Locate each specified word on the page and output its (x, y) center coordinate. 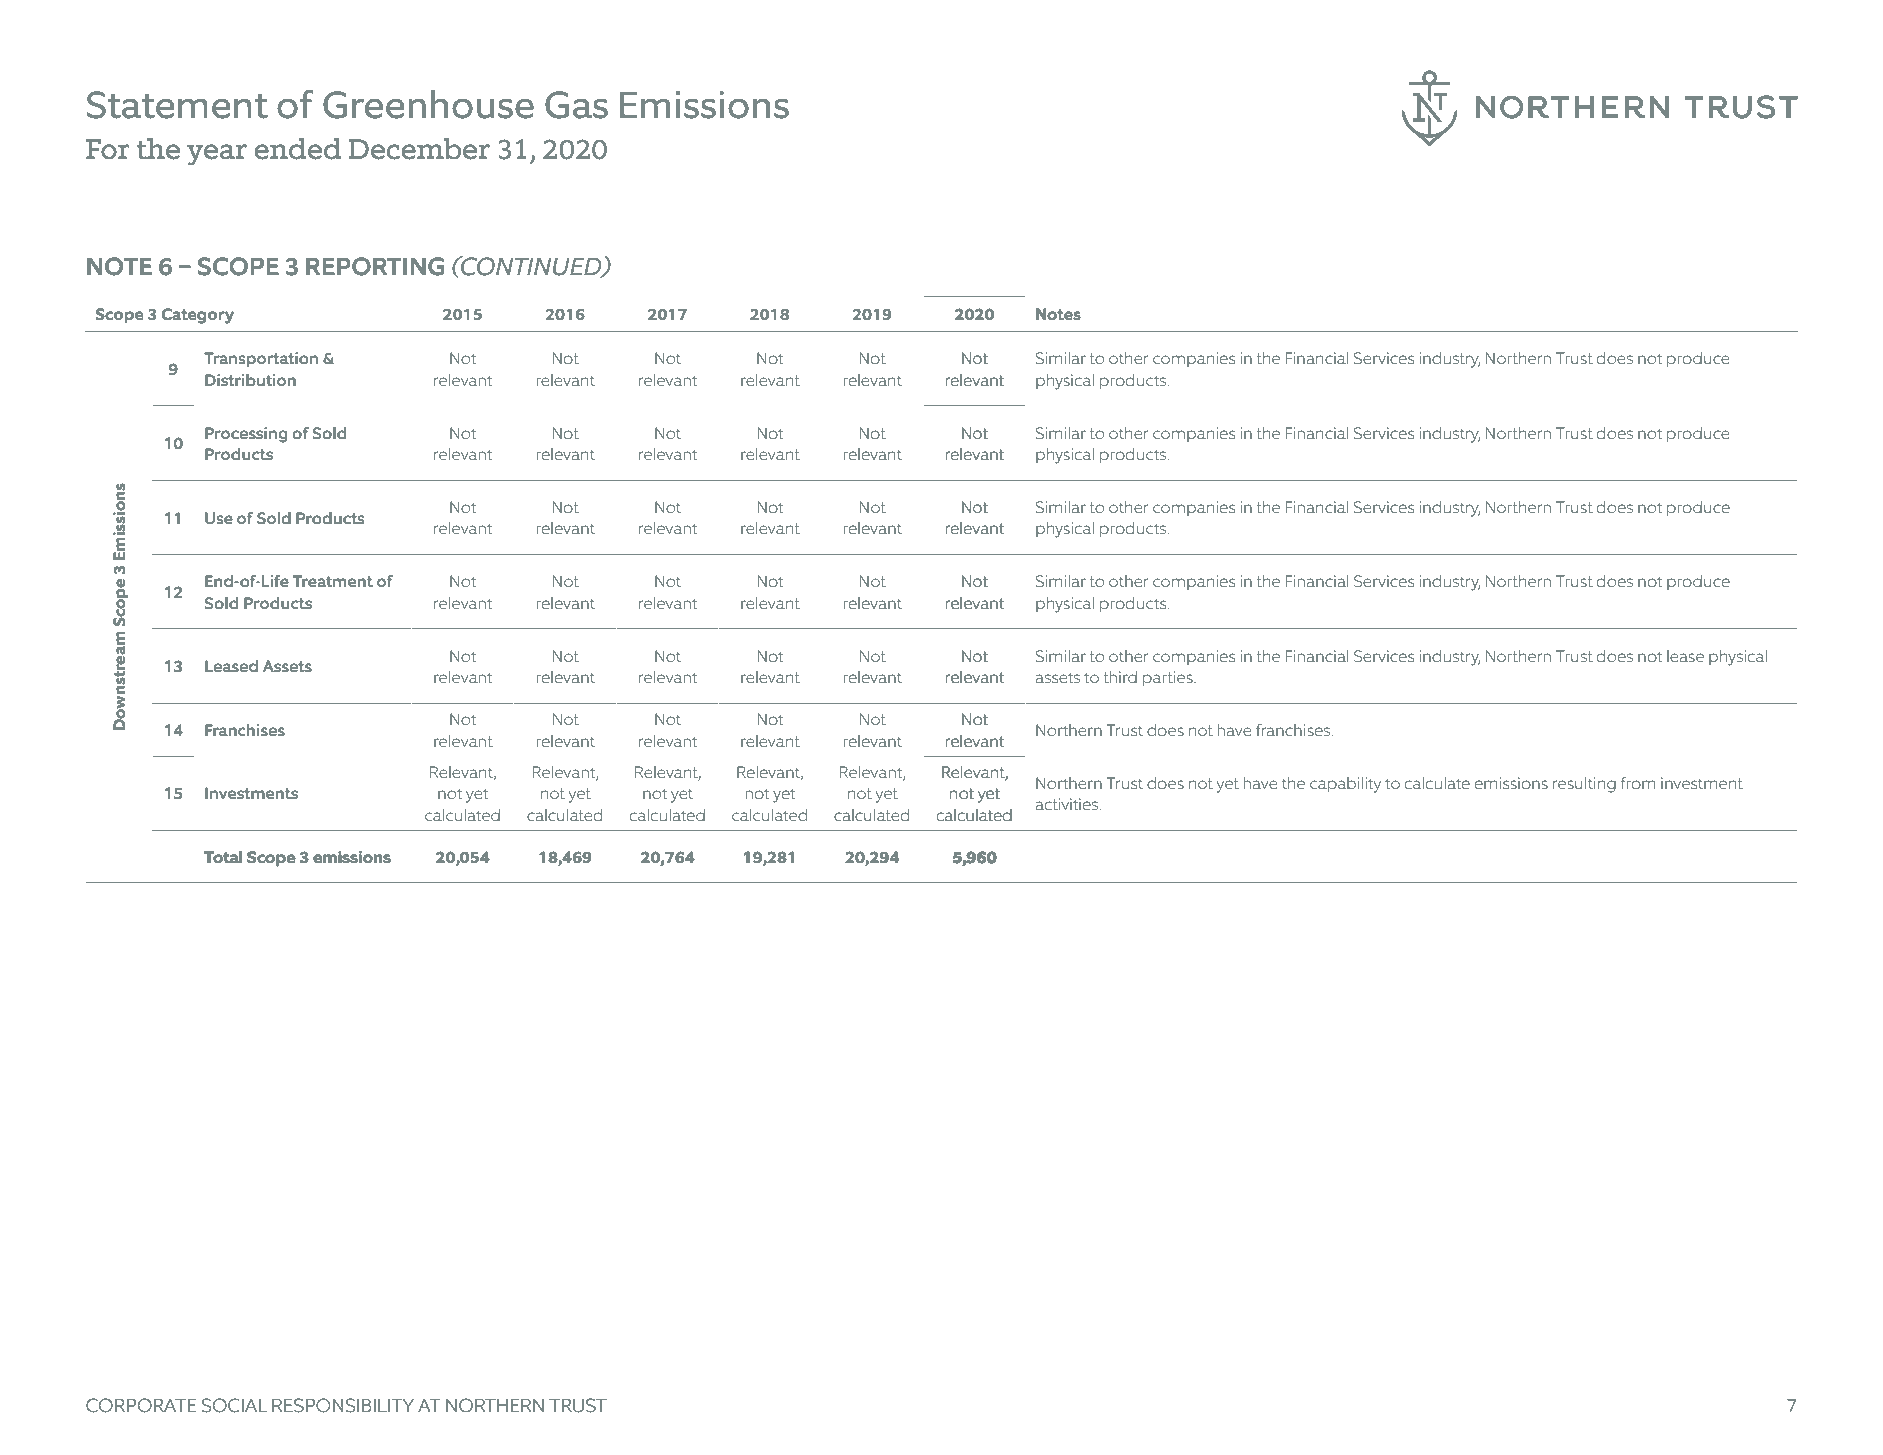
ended (298, 149)
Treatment (333, 581)
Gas (576, 105)
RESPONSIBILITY (343, 1405)
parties (1169, 678)
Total (223, 857)
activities (1068, 804)
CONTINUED (531, 267)
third (1120, 677)
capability (1345, 785)
